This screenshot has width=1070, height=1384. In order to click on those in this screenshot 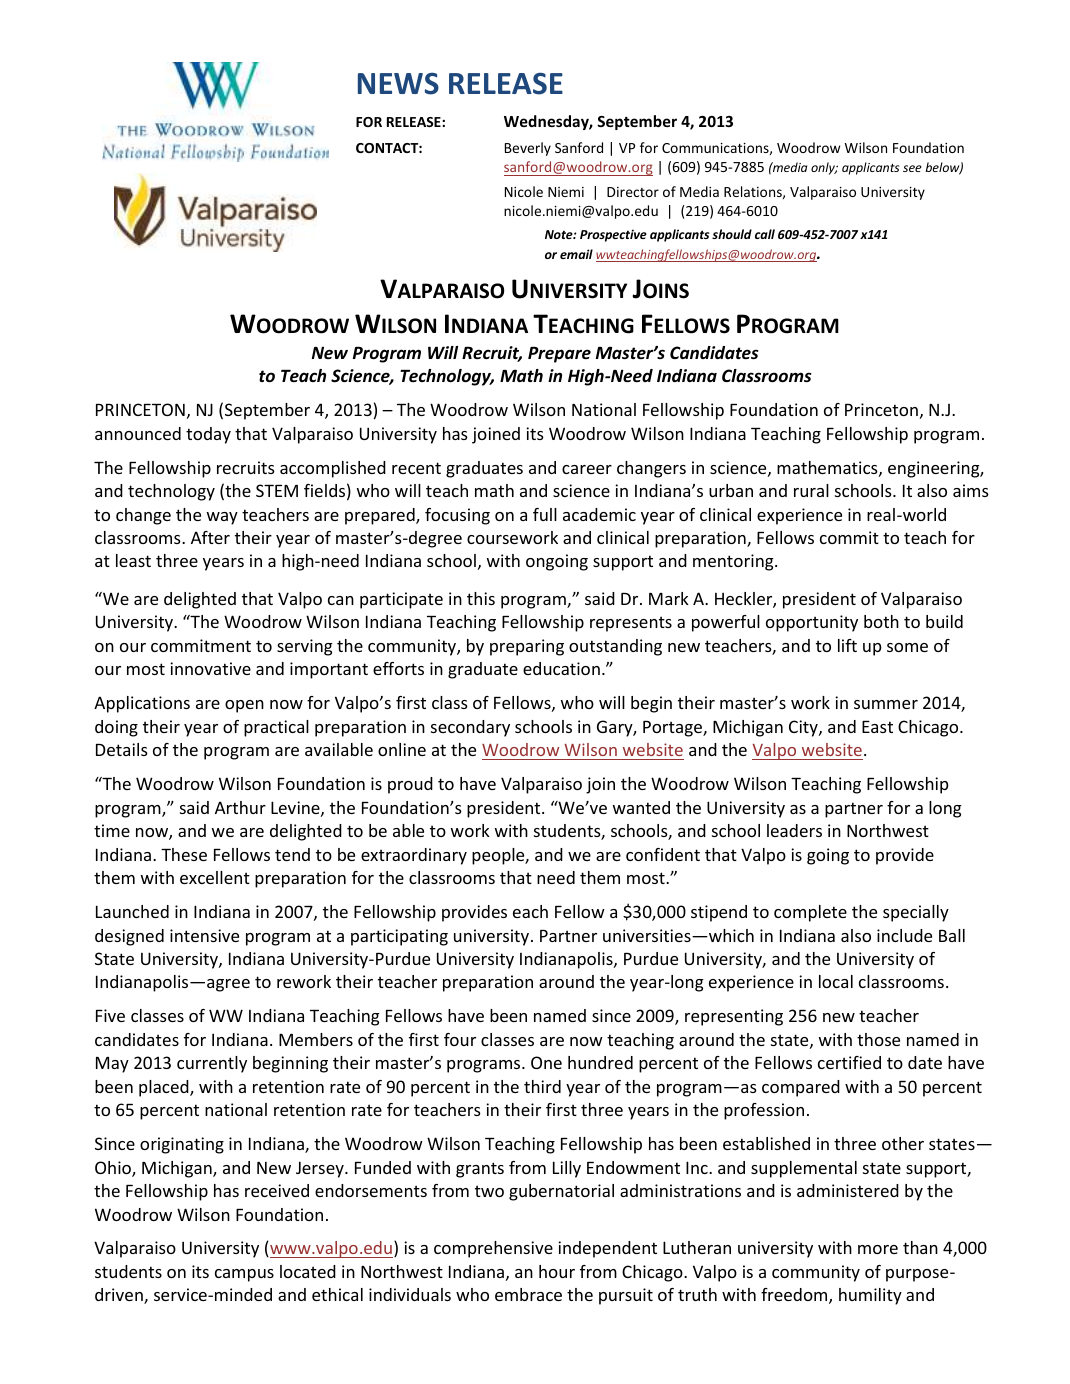, I will do `click(878, 1039)`.
